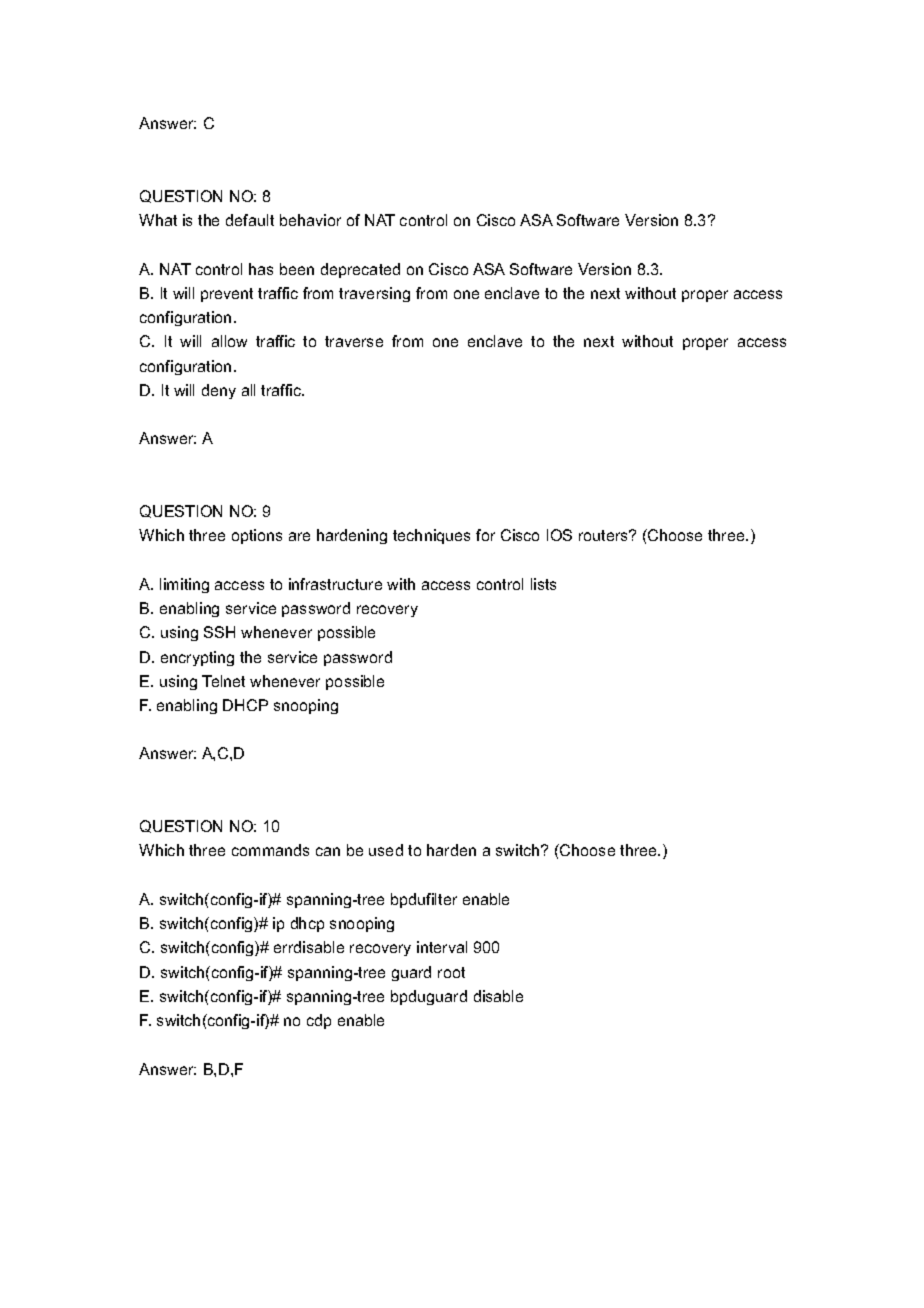  What do you see at coordinates (270, 850) in the screenshot?
I see `commands` at bounding box center [270, 850].
